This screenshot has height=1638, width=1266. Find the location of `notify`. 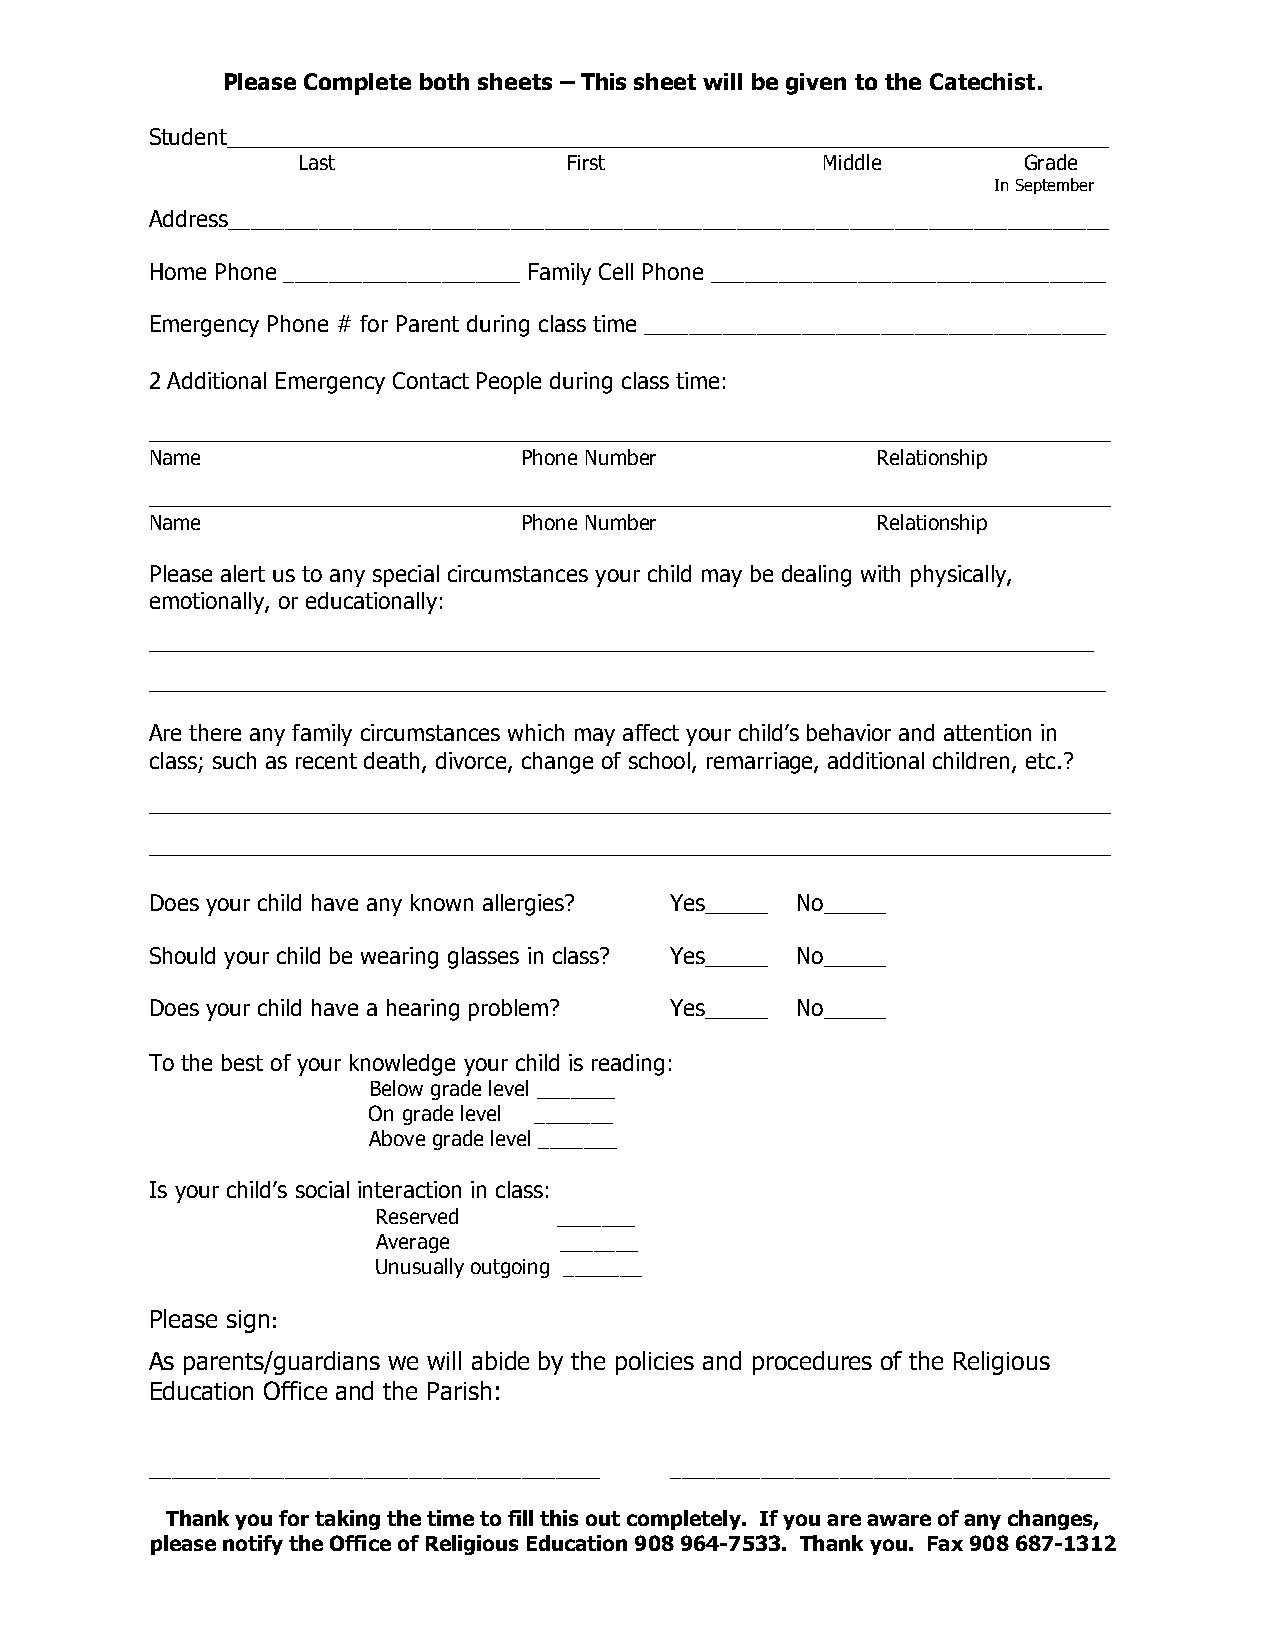

notify is located at coordinates (253, 1545).
